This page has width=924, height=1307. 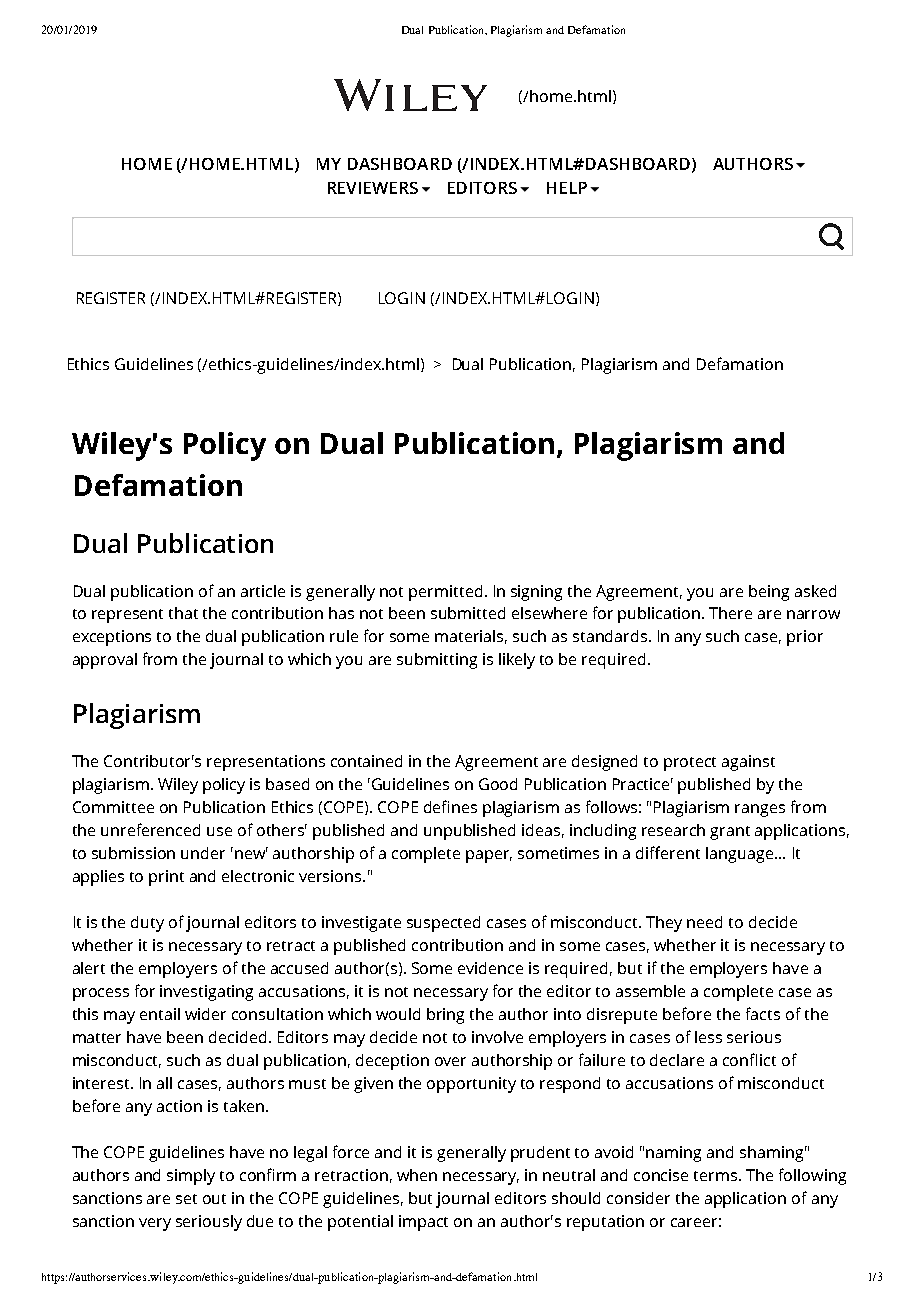 What do you see at coordinates (373, 188) in the page?
I see `REVIEWERS` at bounding box center [373, 188].
